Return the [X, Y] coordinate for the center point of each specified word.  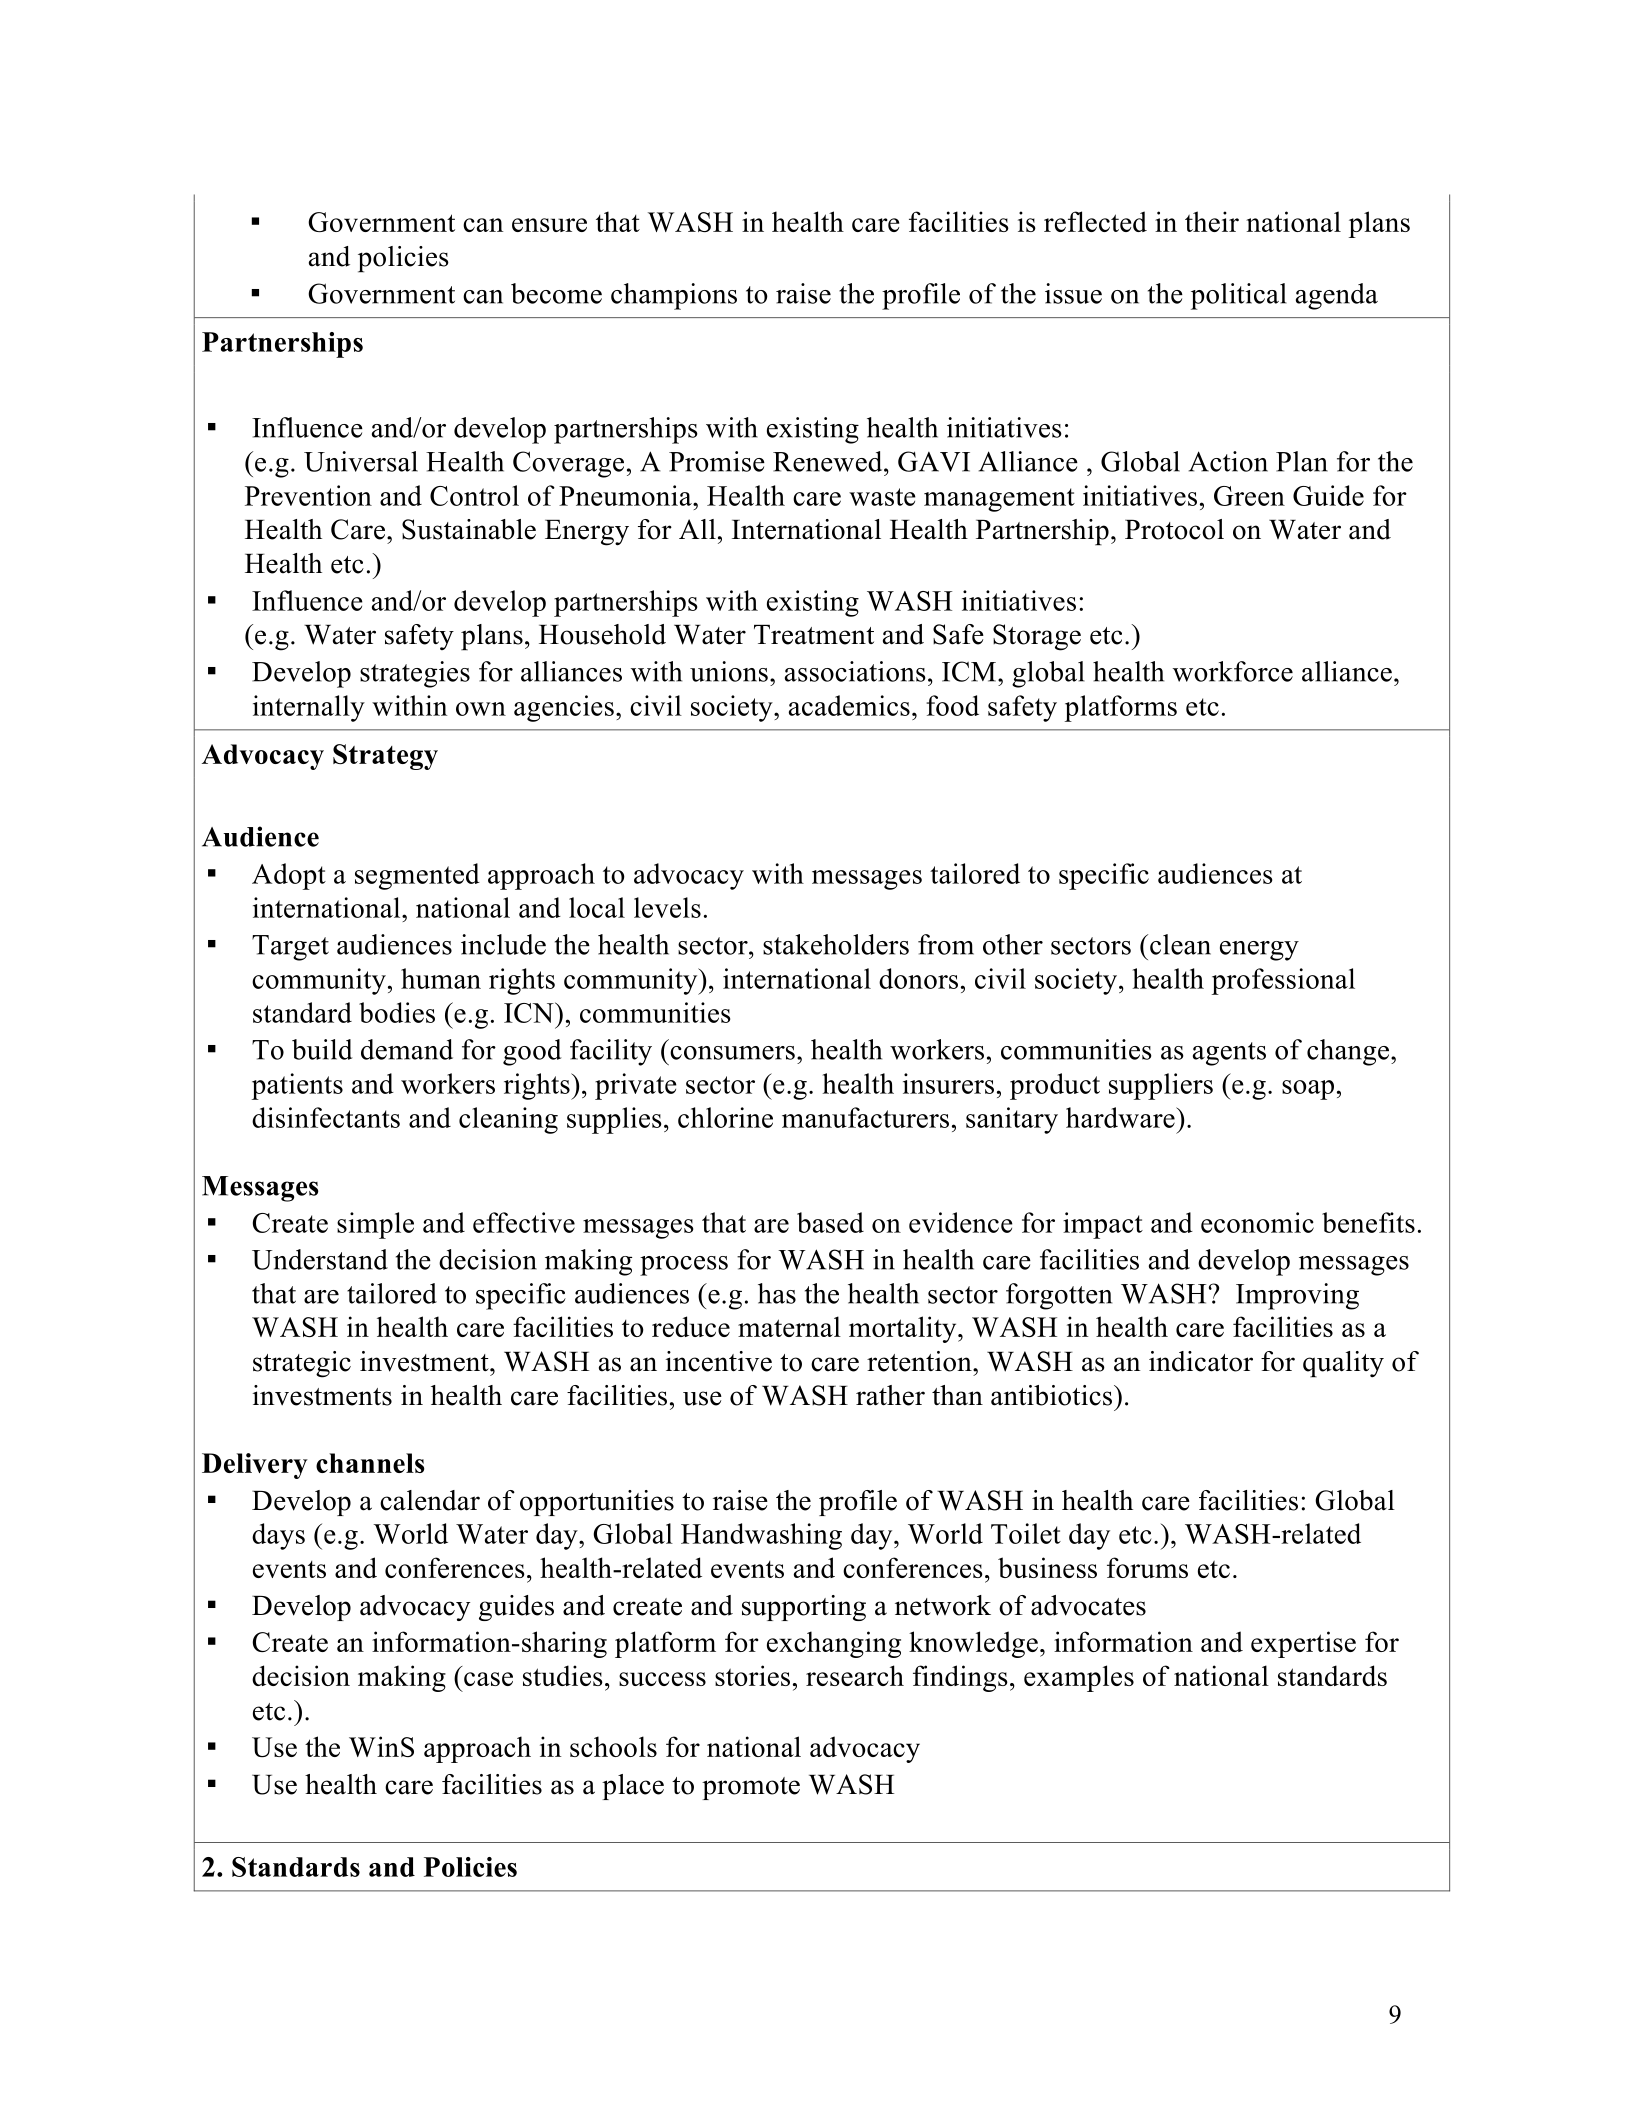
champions [674, 296]
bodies [397, 1012]
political [1239, 296]
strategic [302, 1364]
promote [751, 1788]
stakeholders [836, 944]
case [488, 1679]
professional [1283, 981]
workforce [1233, 671]
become [556, 293]
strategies [415, 674]
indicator [1201, 1361]
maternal [789, 1326]
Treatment [814, 635]
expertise [1303, 1644]
